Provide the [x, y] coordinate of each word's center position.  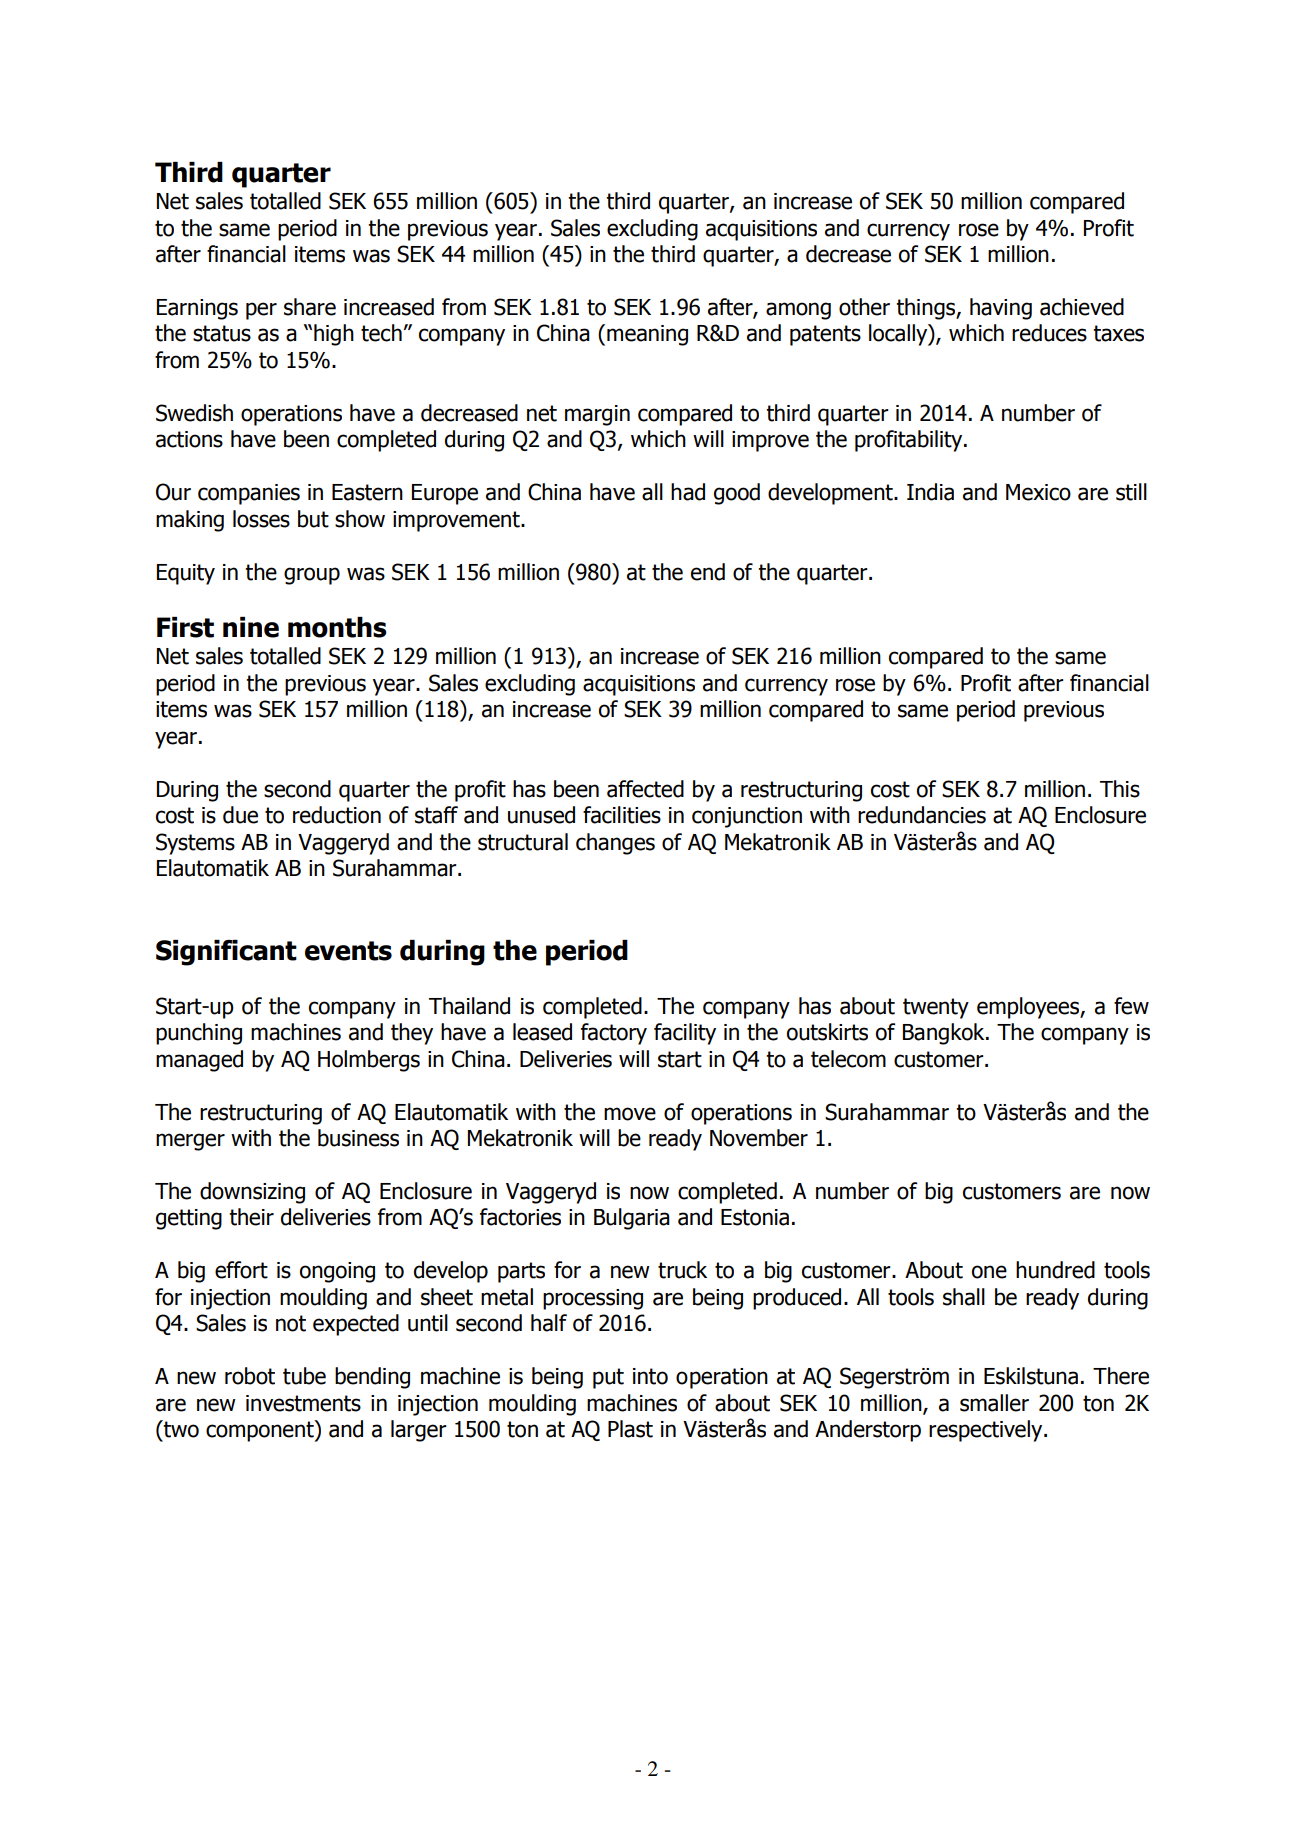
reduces [1049, 333]
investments [303, 1403]
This [1120, 789]
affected [645, 789]
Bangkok [945, 1034]
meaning [647, 335]
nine [251, 627]
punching [199, 1034]
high [334, 335]
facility [685, 1034]
